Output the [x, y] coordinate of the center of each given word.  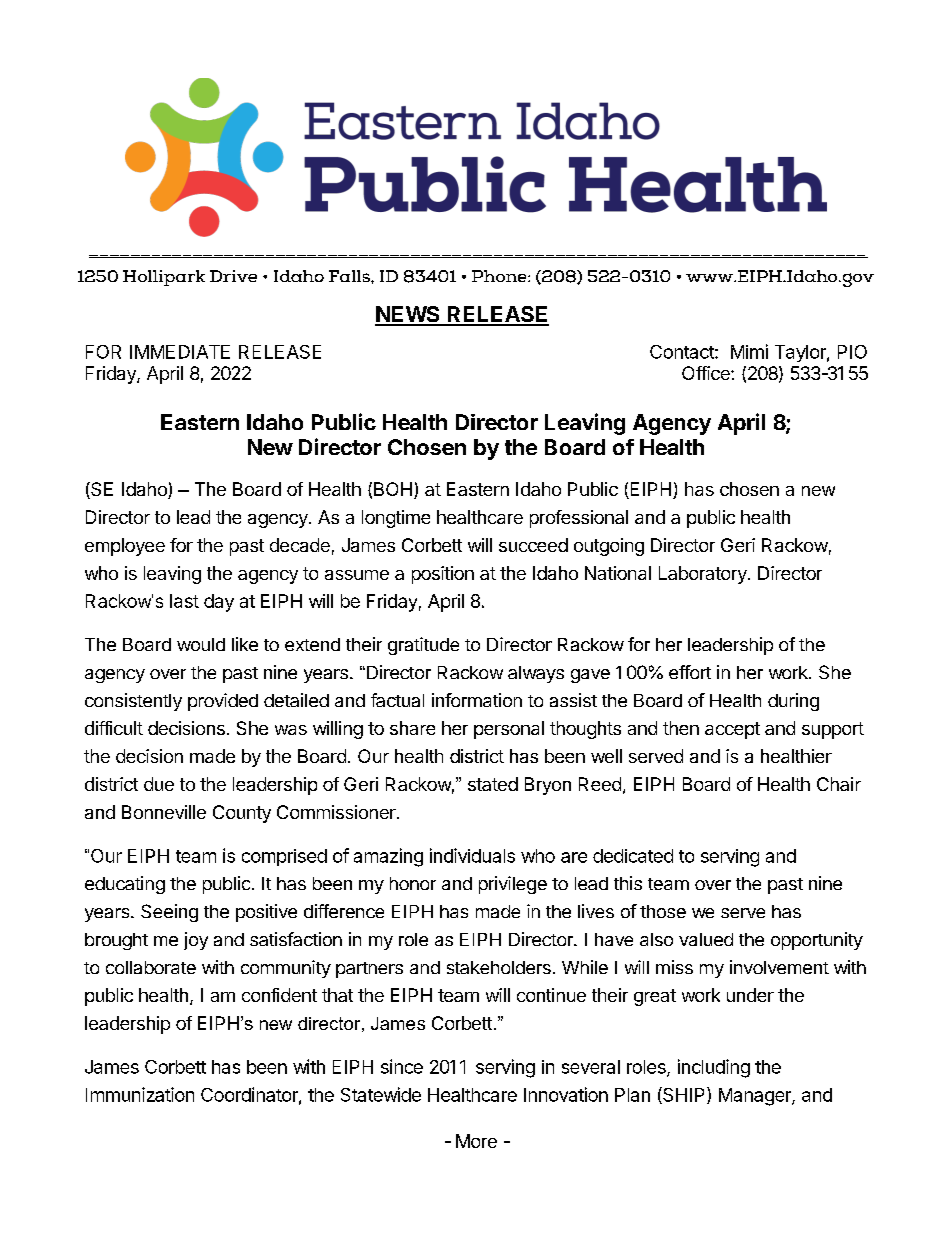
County [242, 814]
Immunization [140, 1094]
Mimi [749, 351]
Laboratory [703, 575]
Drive [233, 276]
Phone [500, 276]
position [443, 575]
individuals [472, 855]
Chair [839, 784]
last [184, 601]
